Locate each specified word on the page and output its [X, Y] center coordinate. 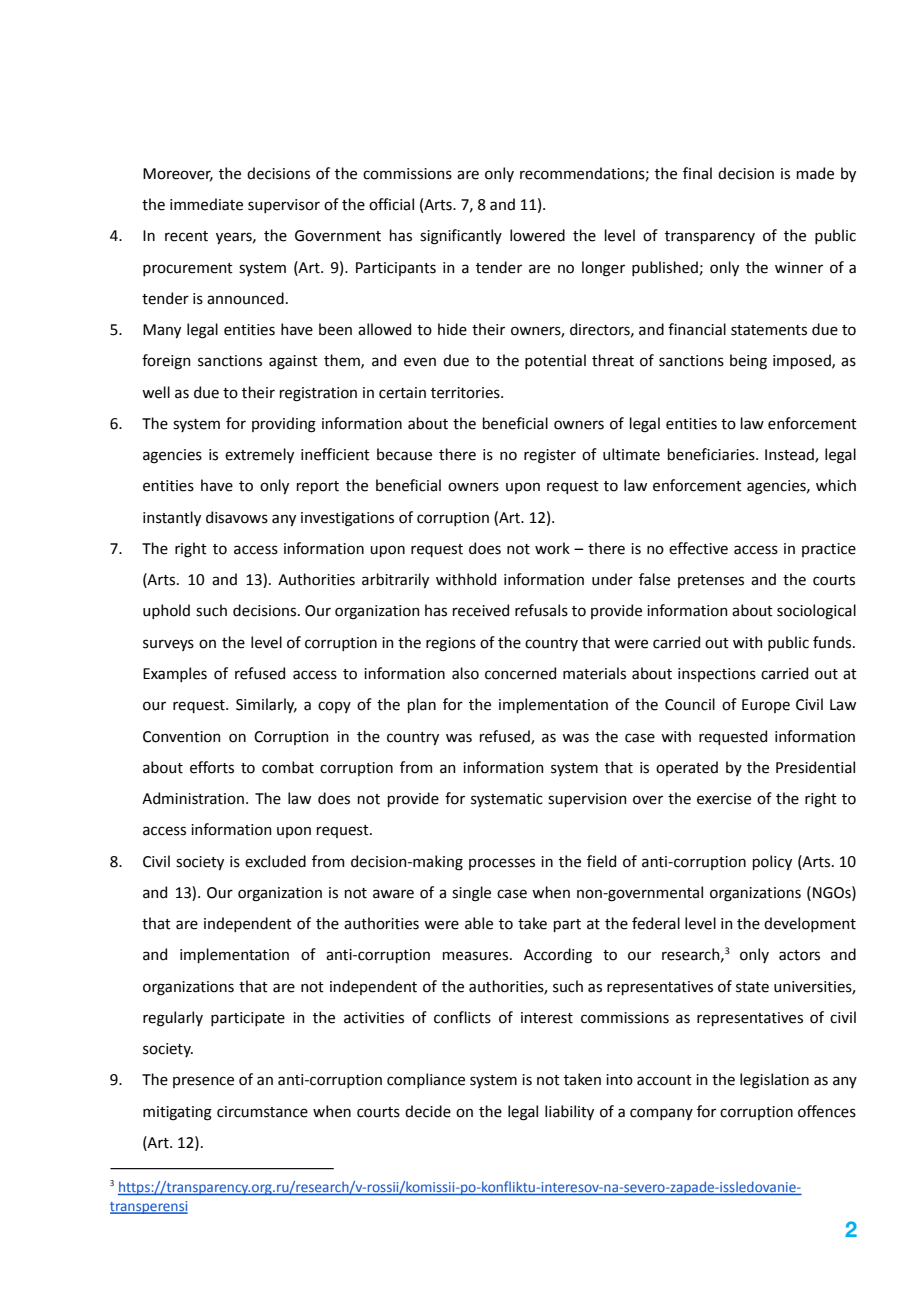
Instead [790, 455]
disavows [237, 517]
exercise [724, 799]
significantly [461, 237]
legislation [774, 1081]
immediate [206, 204]
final [697, 173]
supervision [587, 800]
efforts [212, 767]
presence [203, 1082]
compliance [426, 1080]
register [550, 456]
